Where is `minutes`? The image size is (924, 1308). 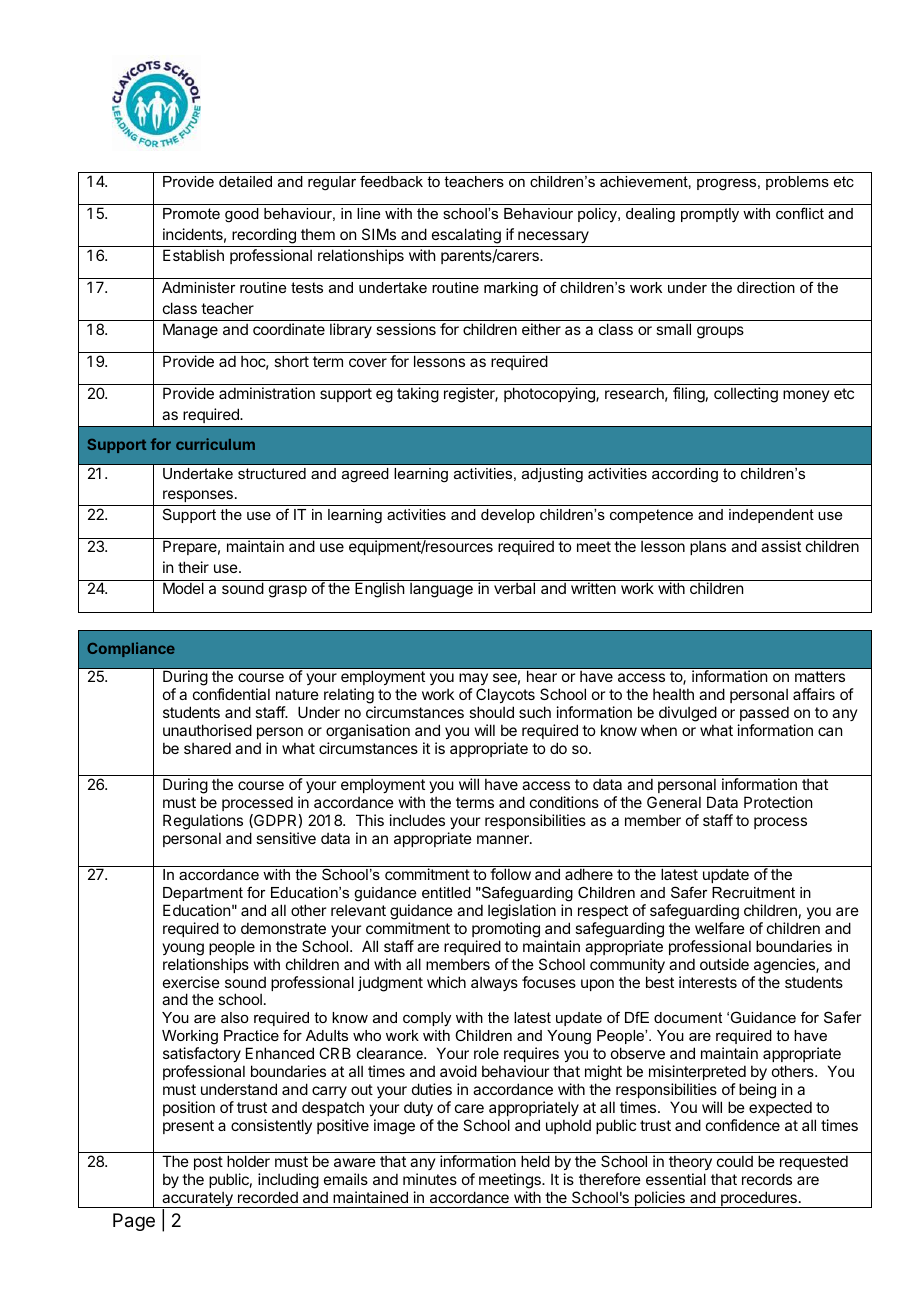
minutes is located at coordinates (430, 1179).
